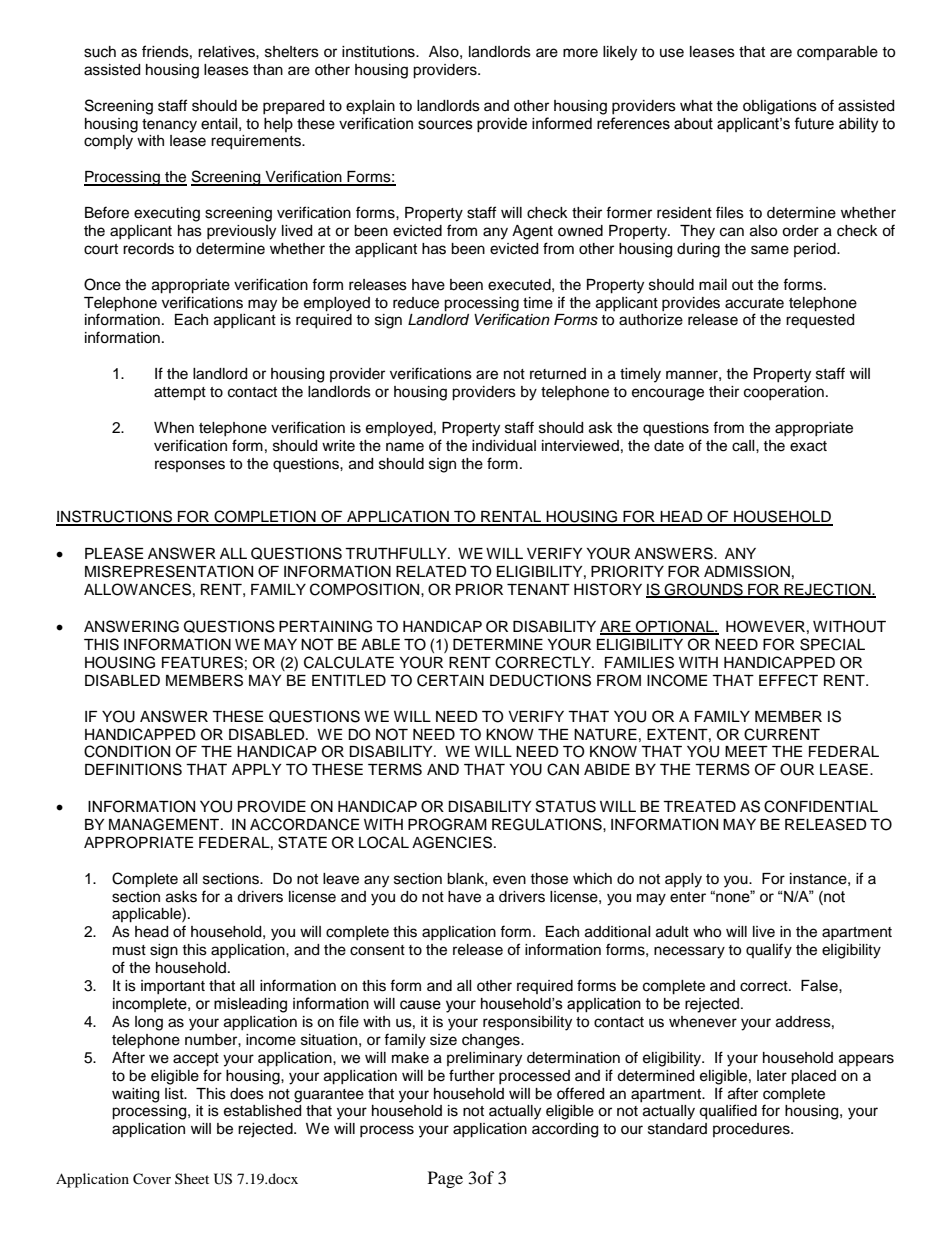 Image resolution: width=952 pixels, height=1233 pixels. What do you see at coordinates (445, 125) in the screenshot?
I see `sources` at bounding box center [445, 125].
